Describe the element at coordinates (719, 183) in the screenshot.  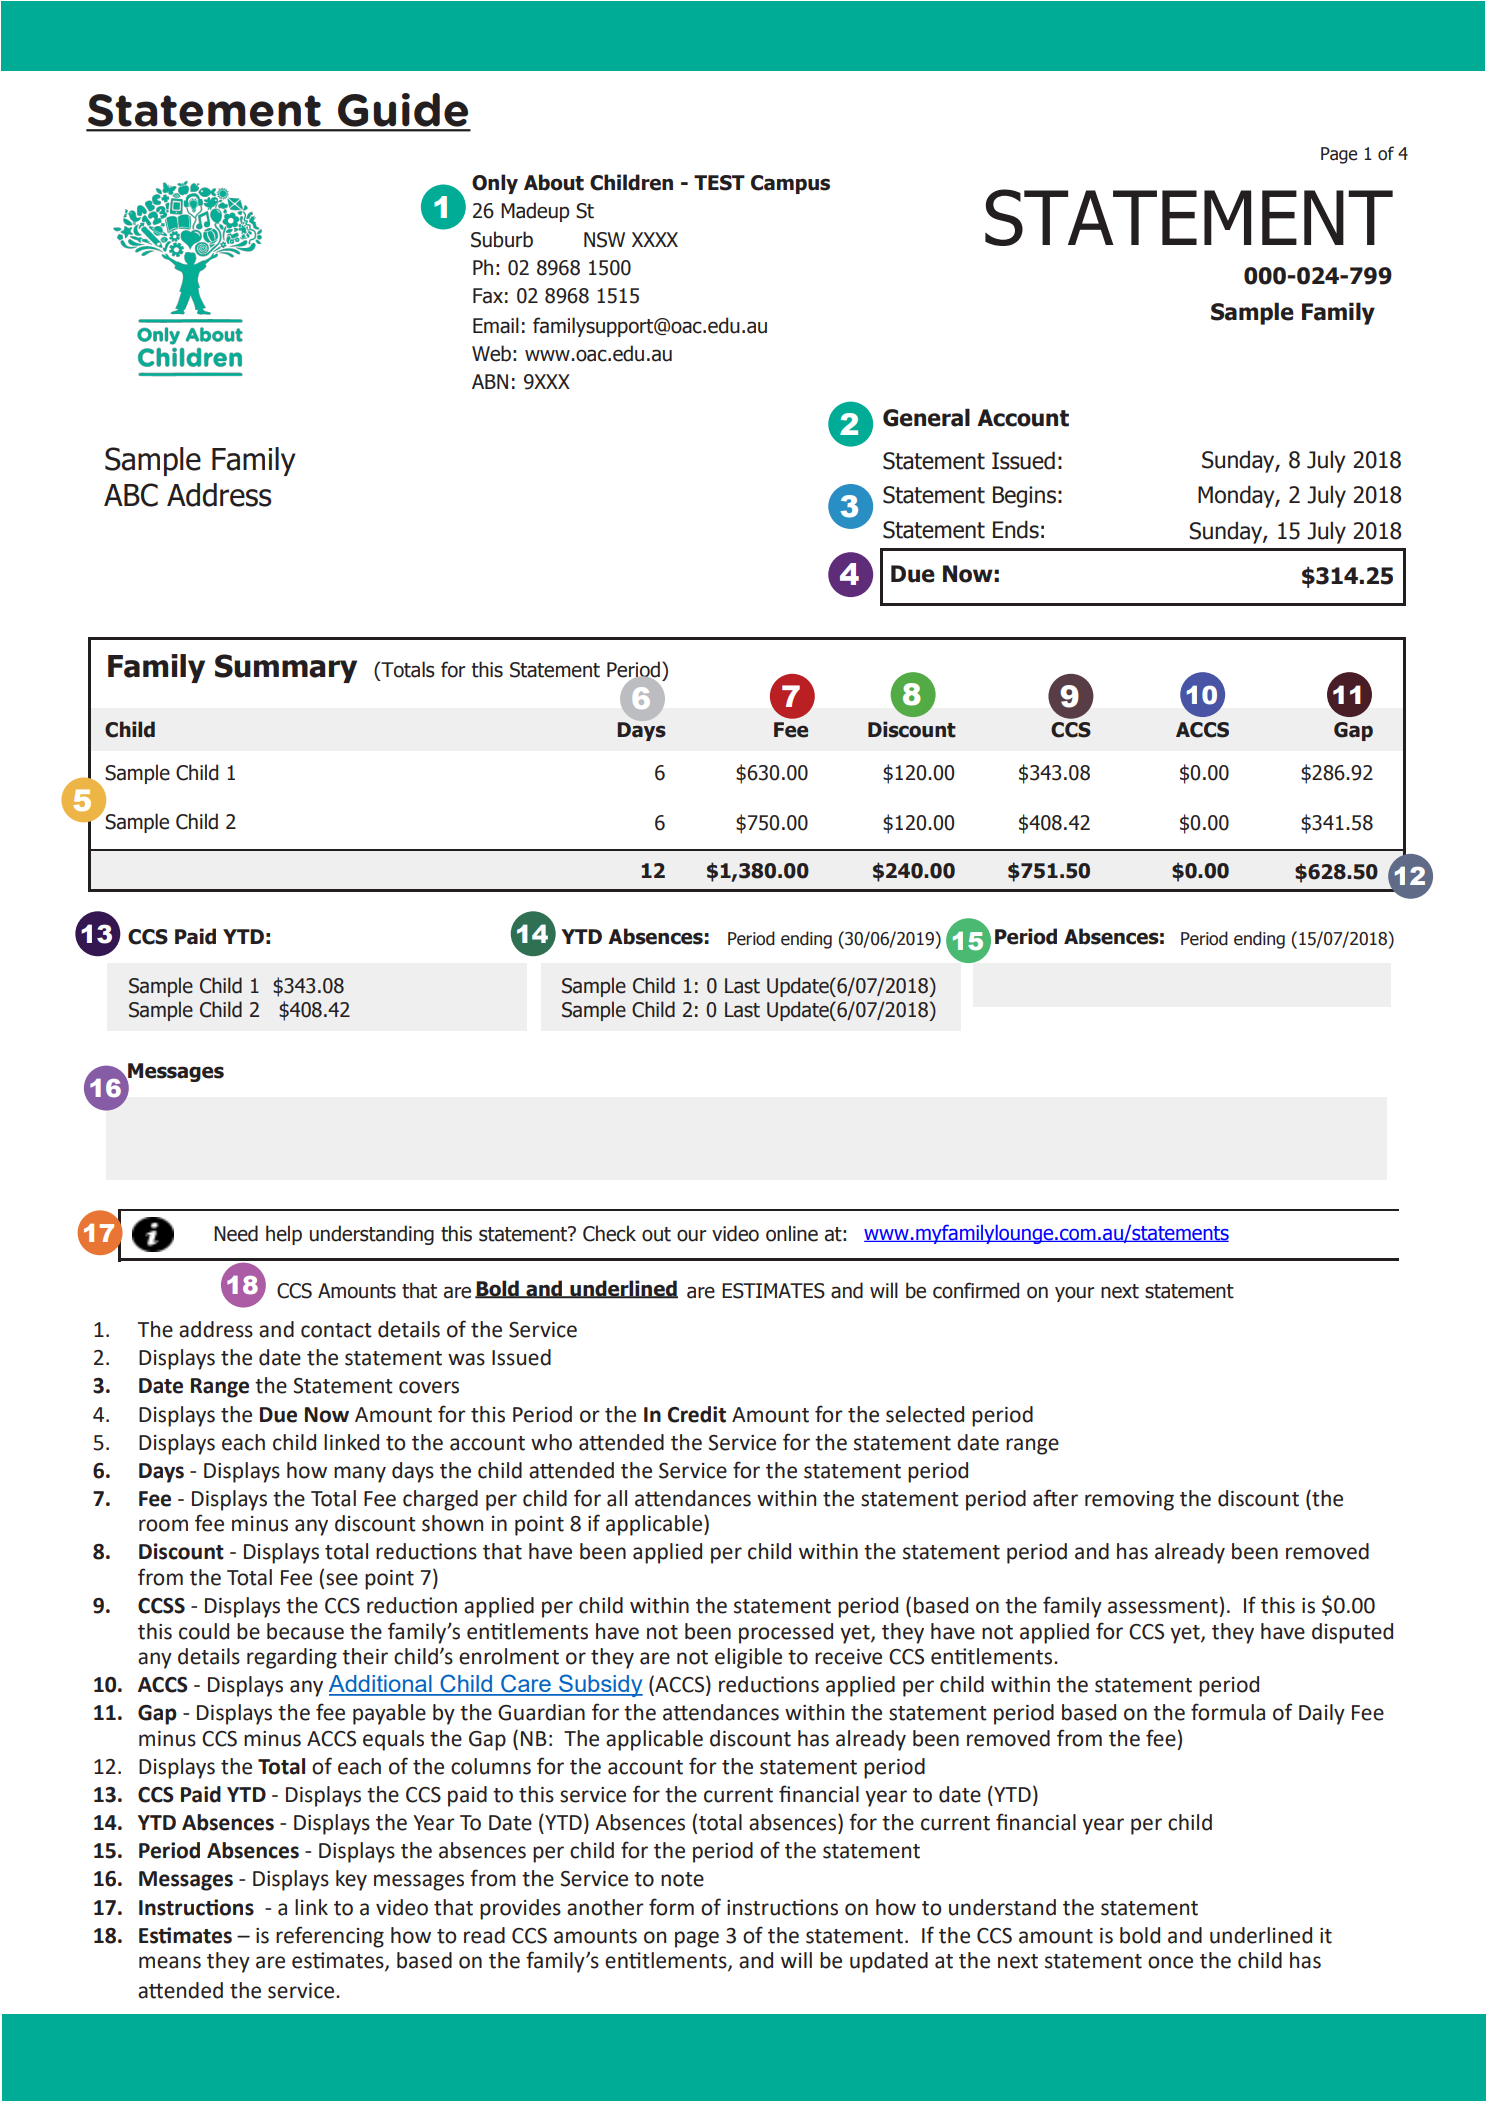
I see `TEST` at that location.
